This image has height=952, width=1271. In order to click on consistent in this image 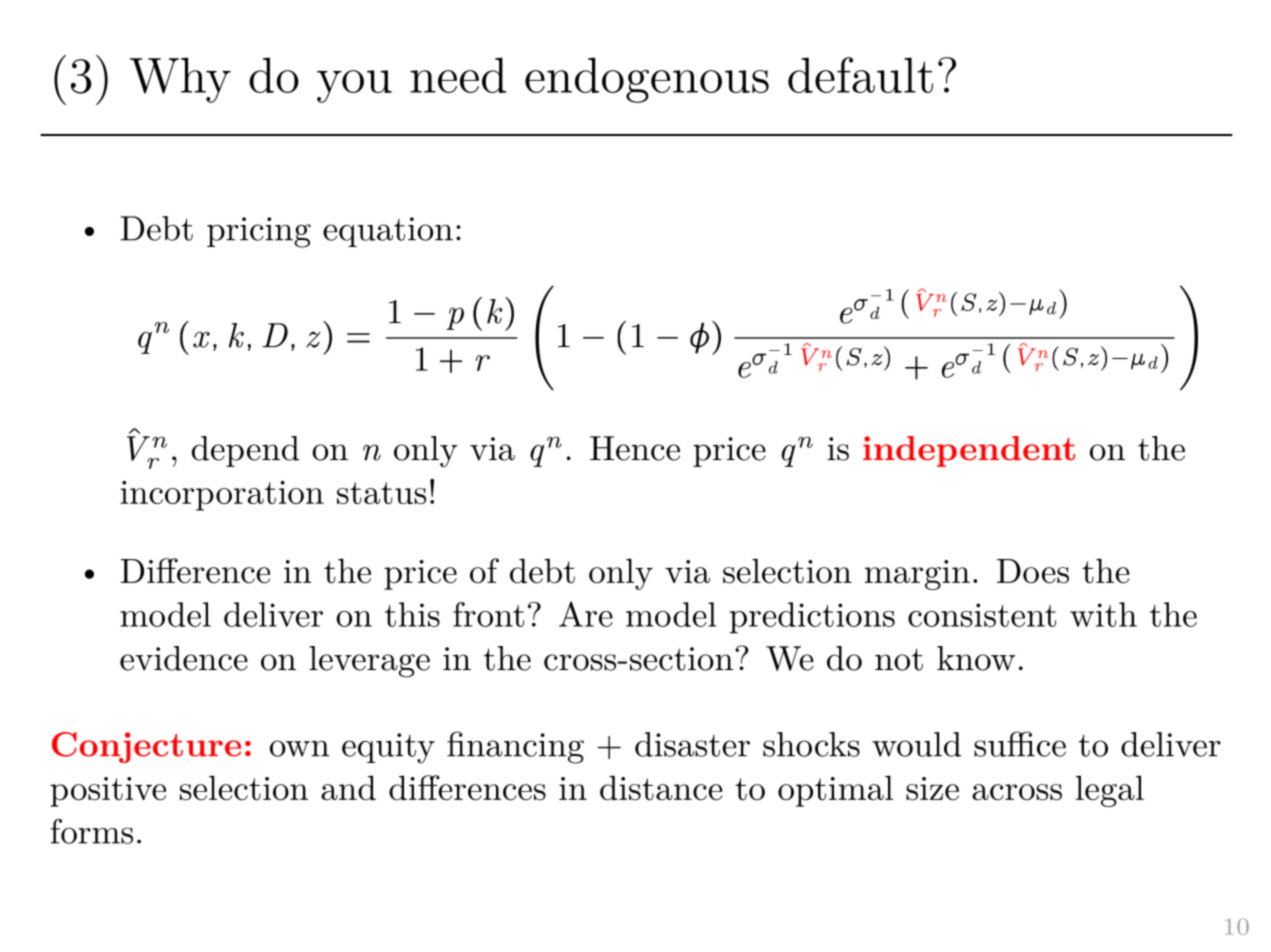, I will do `click(982, 615)`.
